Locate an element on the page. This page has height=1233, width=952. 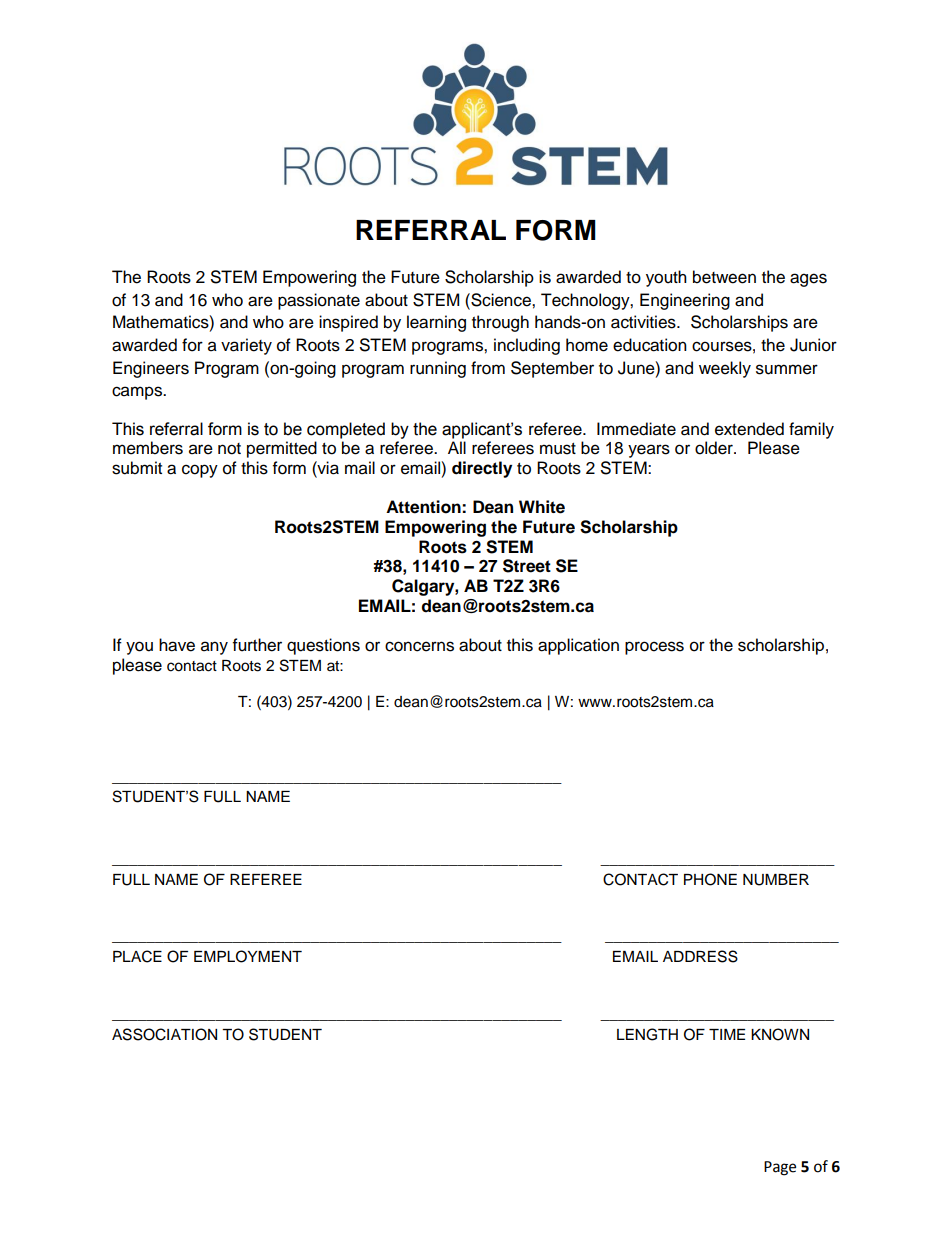
ASSOCIATION is located at coordinates (164, 1034).
